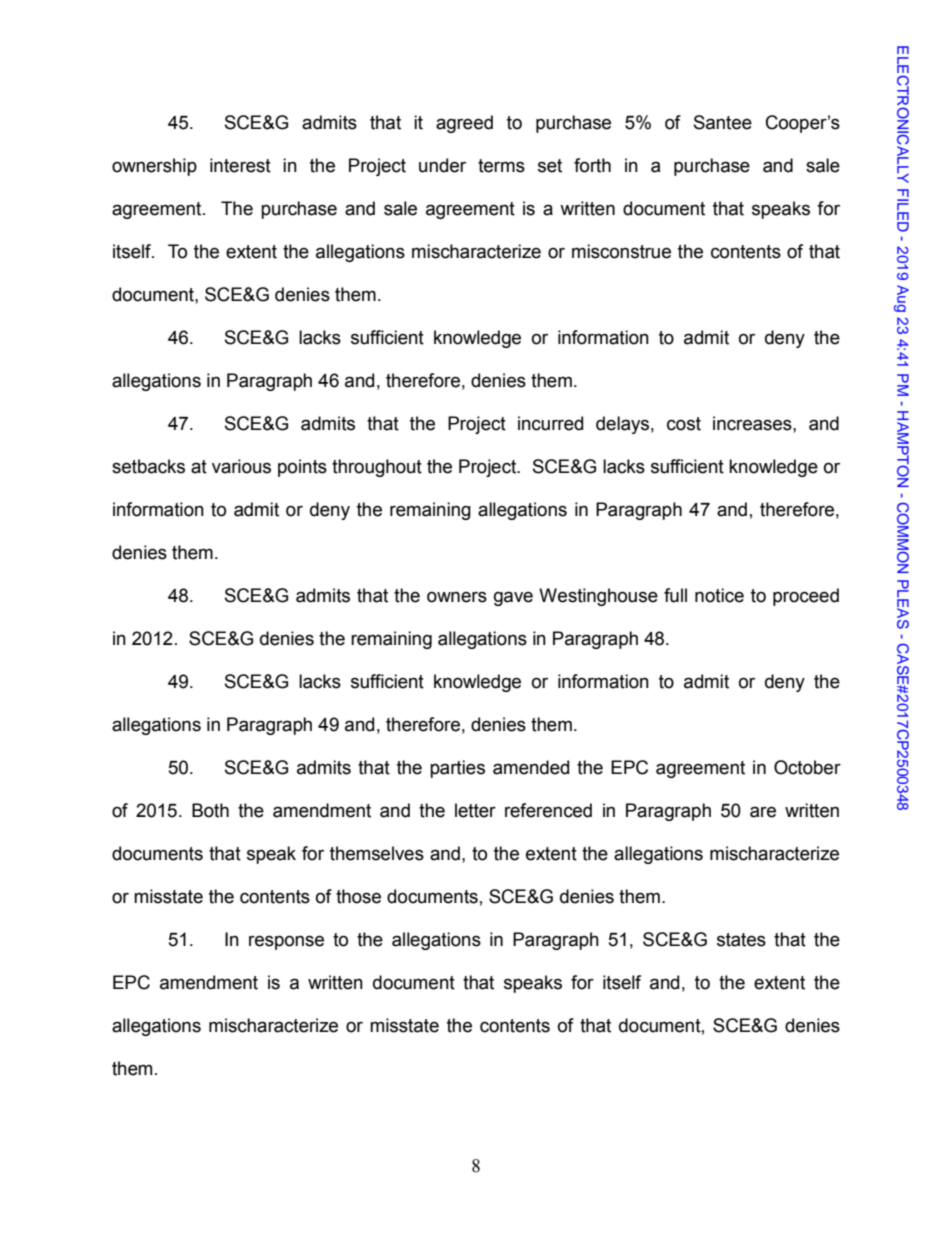 This screenshot has height=1233, width=952. What do you see at coordinates (550, 423) in the screenshot?
I see `incurred` at bounding box center [550, 423].
